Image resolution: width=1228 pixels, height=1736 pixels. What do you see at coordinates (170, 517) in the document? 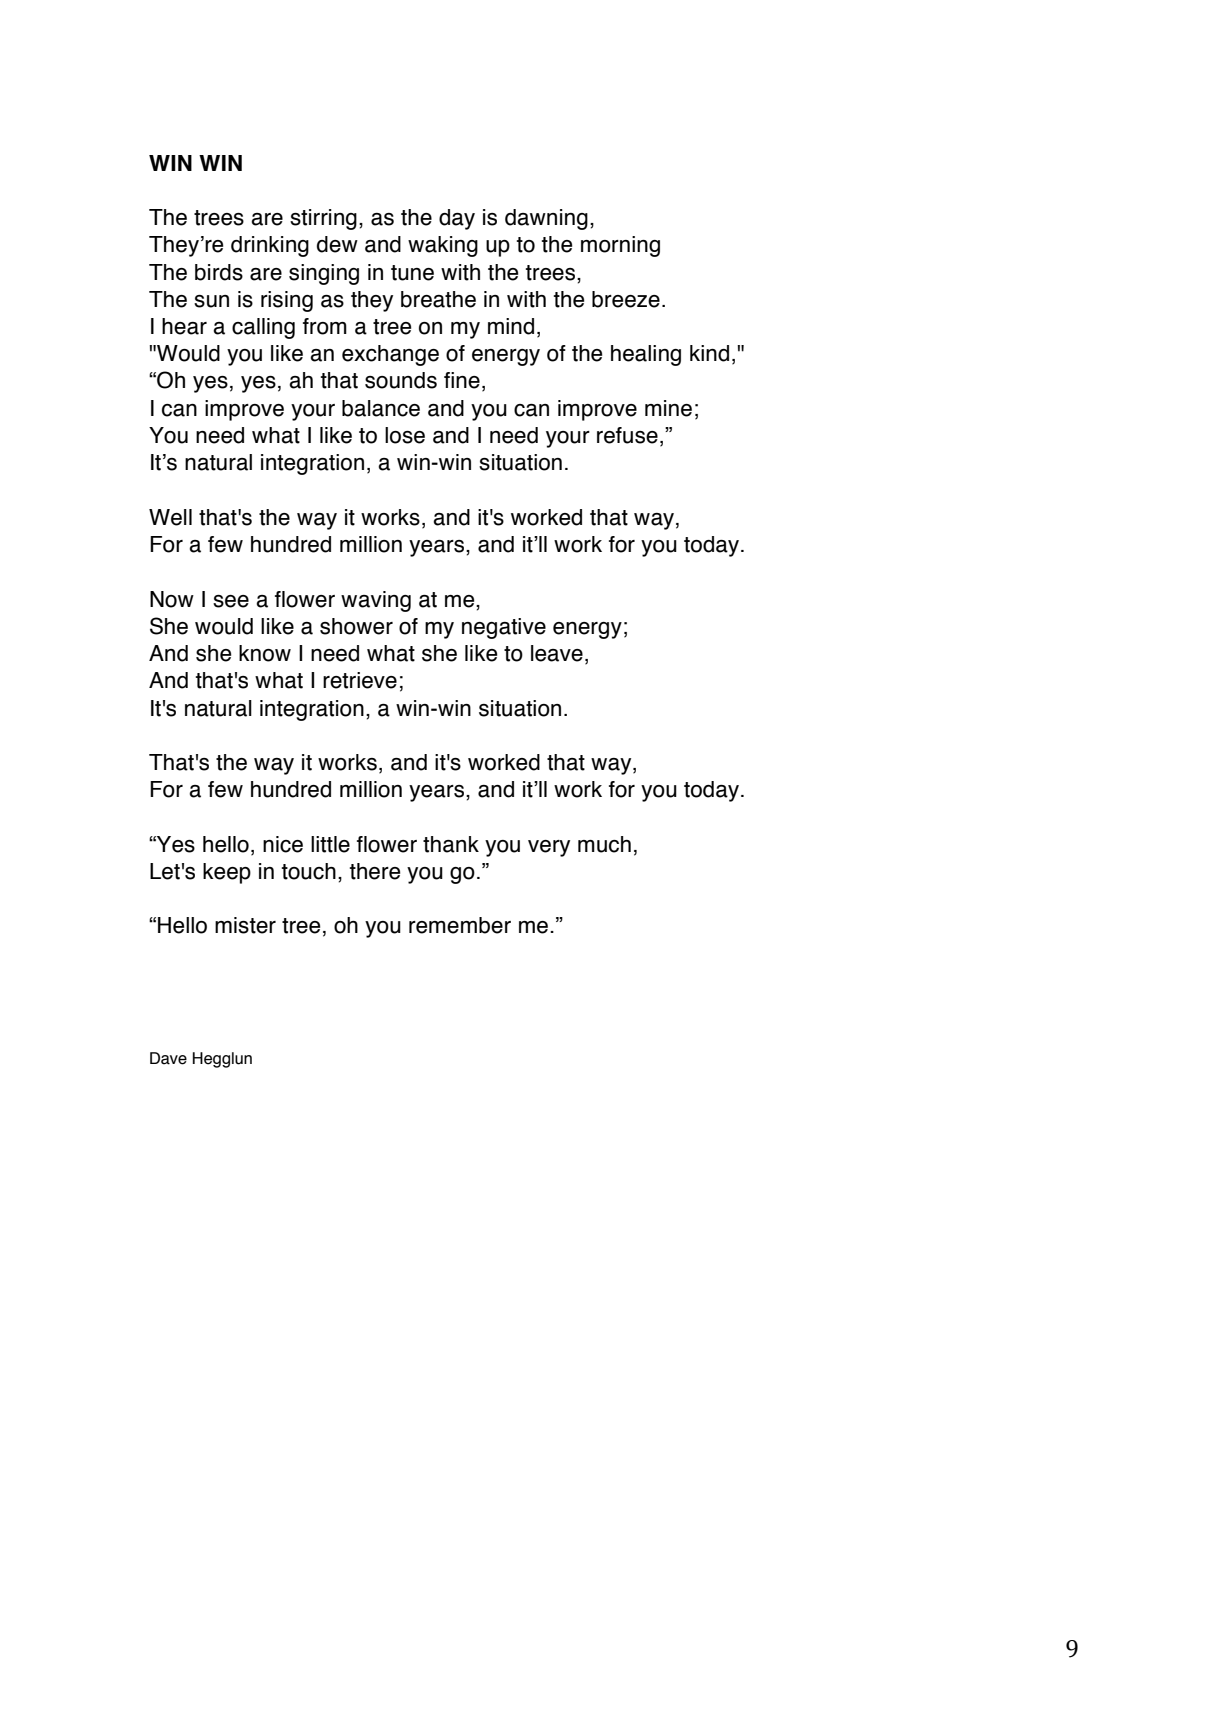
I see `Well` at bounding box center [170, 517].
